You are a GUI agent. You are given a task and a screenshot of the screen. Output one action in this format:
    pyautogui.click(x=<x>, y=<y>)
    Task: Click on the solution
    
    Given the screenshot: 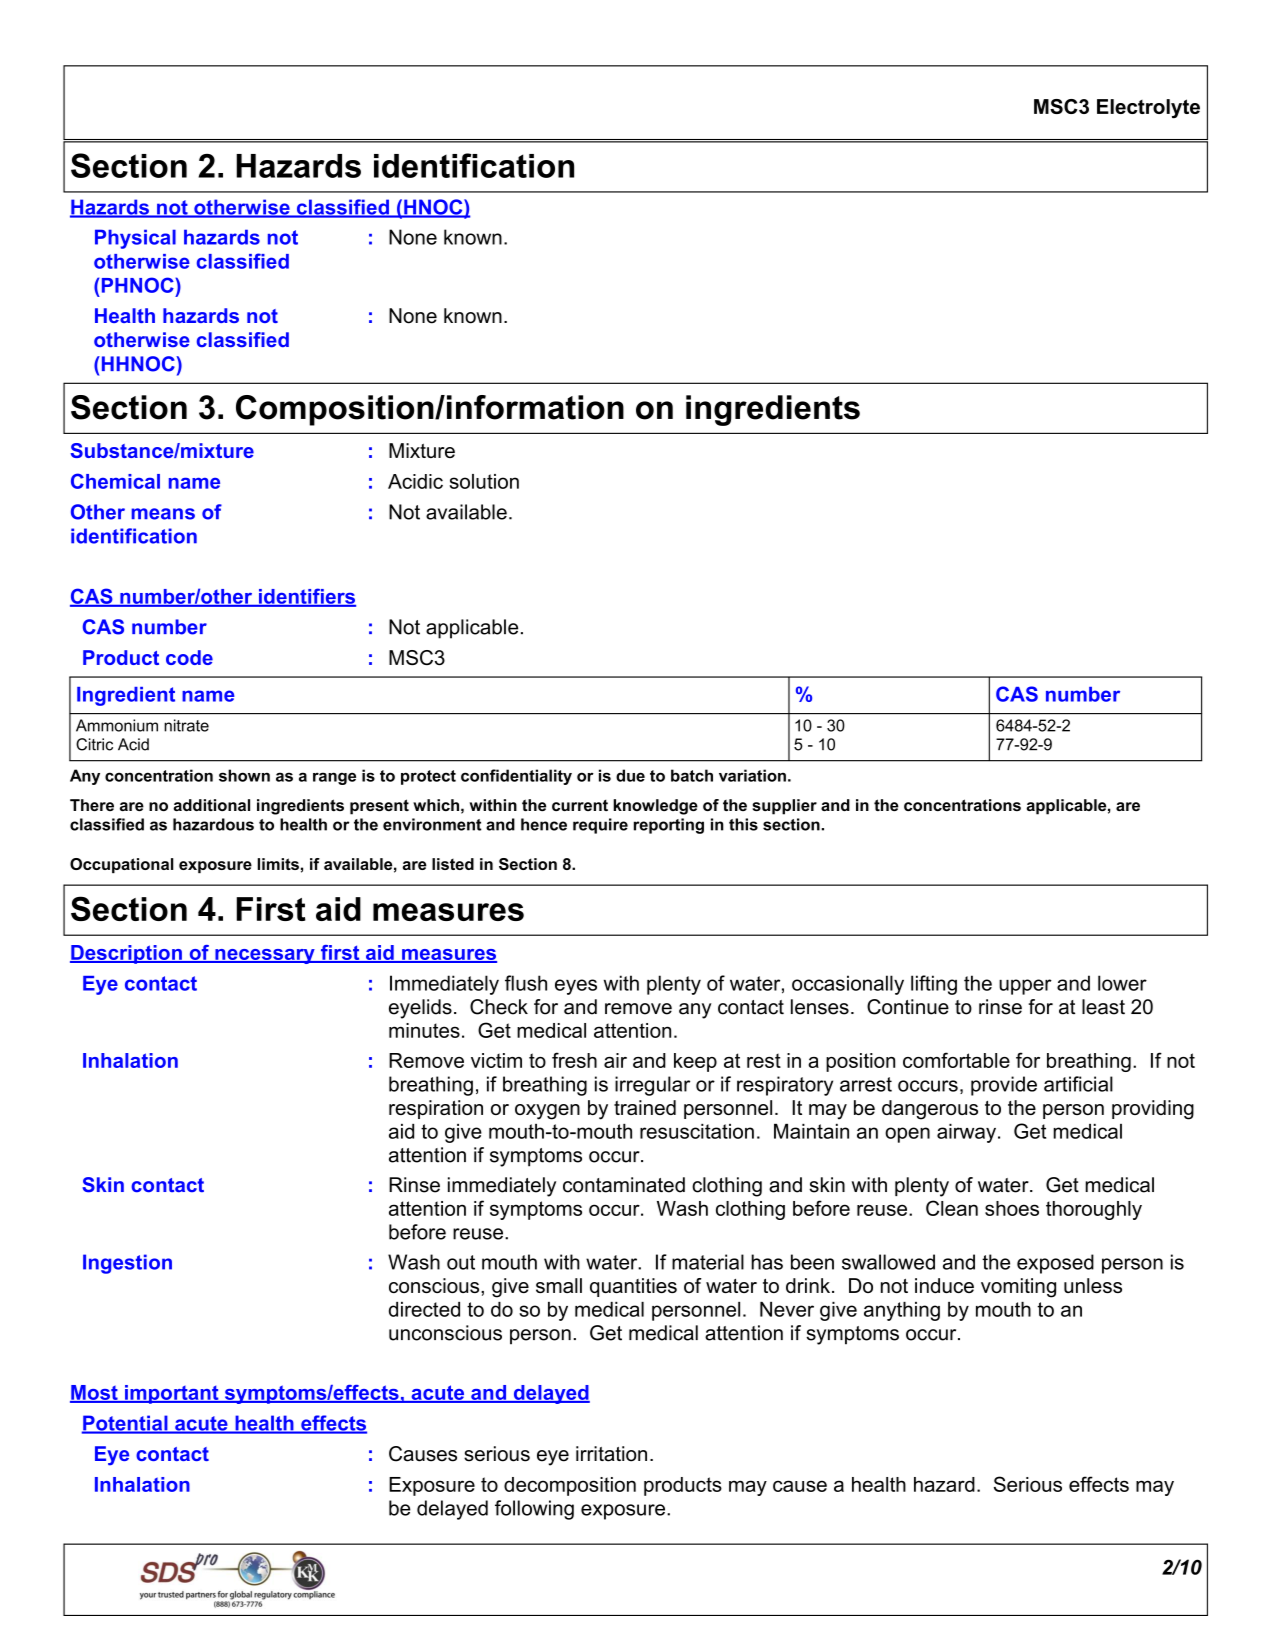 What is the action you would take?
    pyautogui.click(x=484, y=481)
